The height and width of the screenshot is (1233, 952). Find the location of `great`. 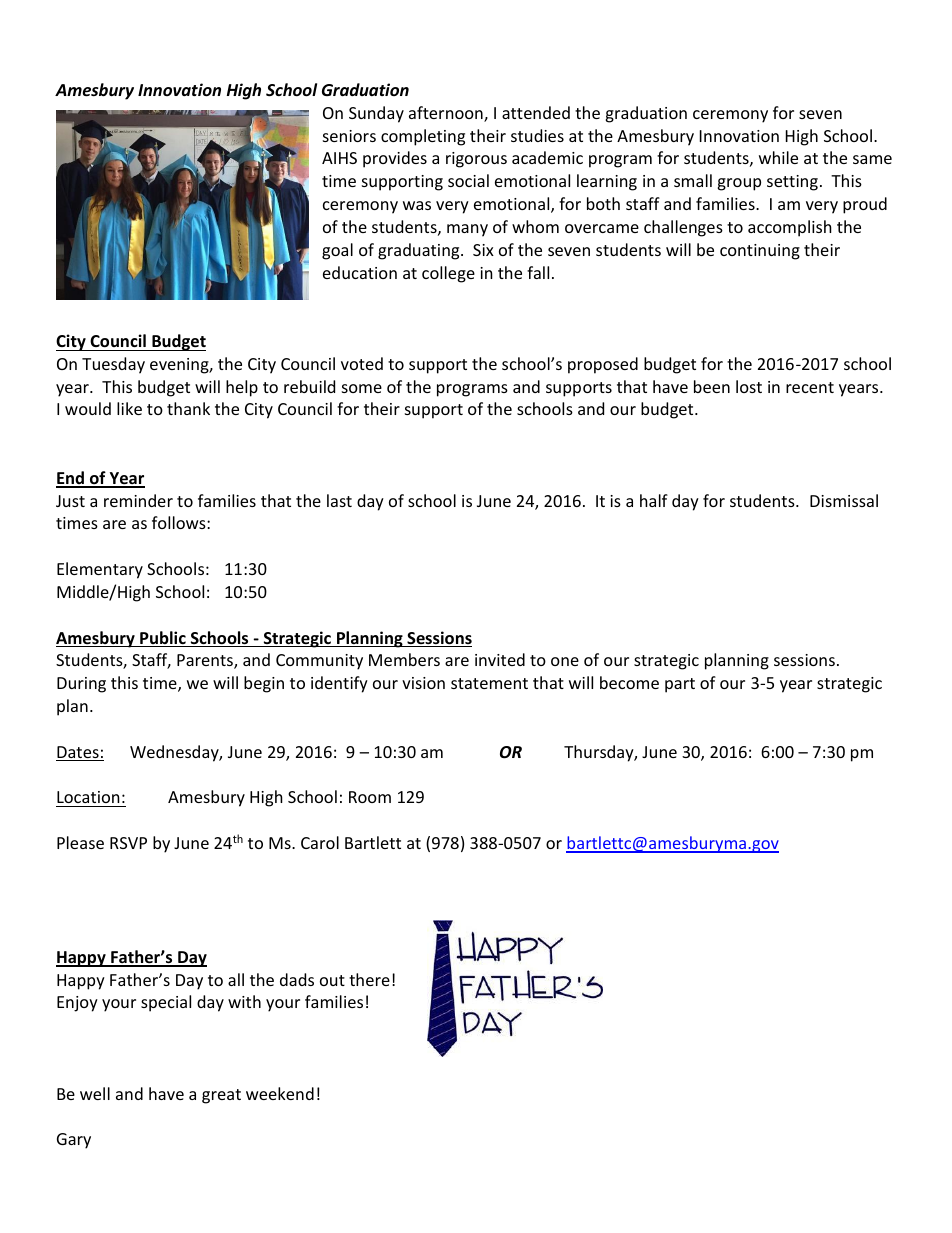

great is located at coordinates (221, 1096).
